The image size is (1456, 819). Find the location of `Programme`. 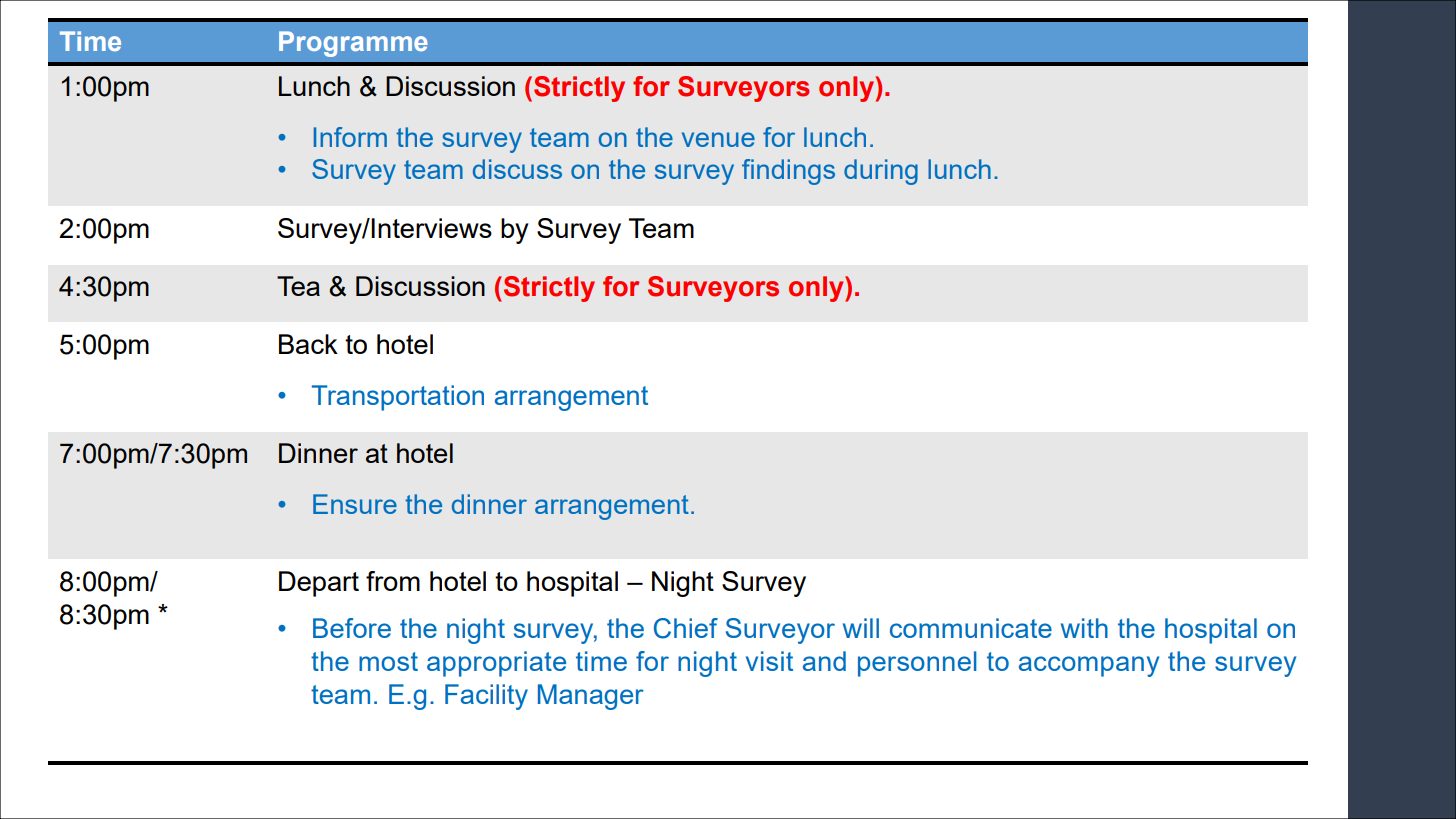

Programme is located at coordinates (353, 44).
